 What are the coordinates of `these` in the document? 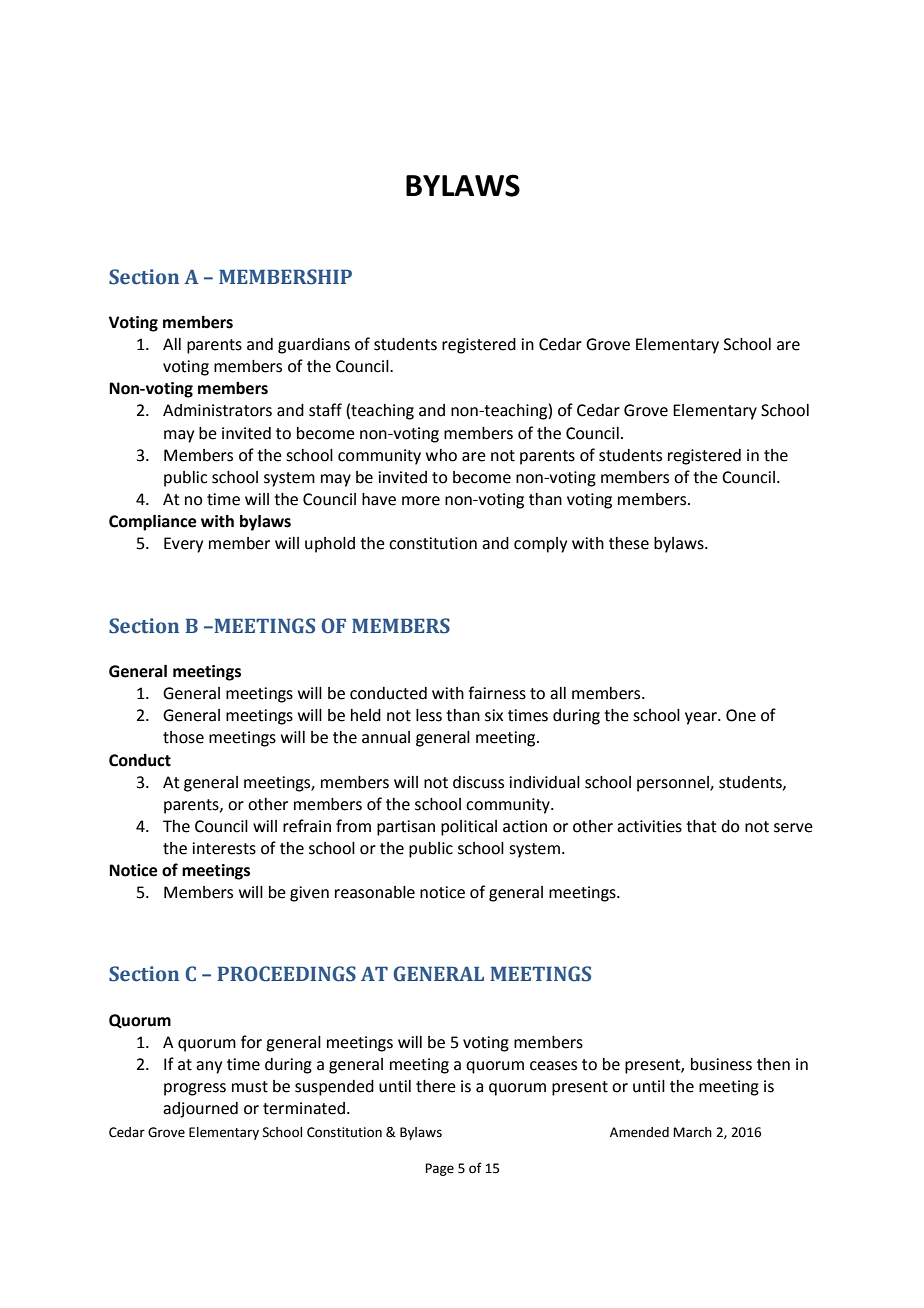 It's located at (629, 543).
